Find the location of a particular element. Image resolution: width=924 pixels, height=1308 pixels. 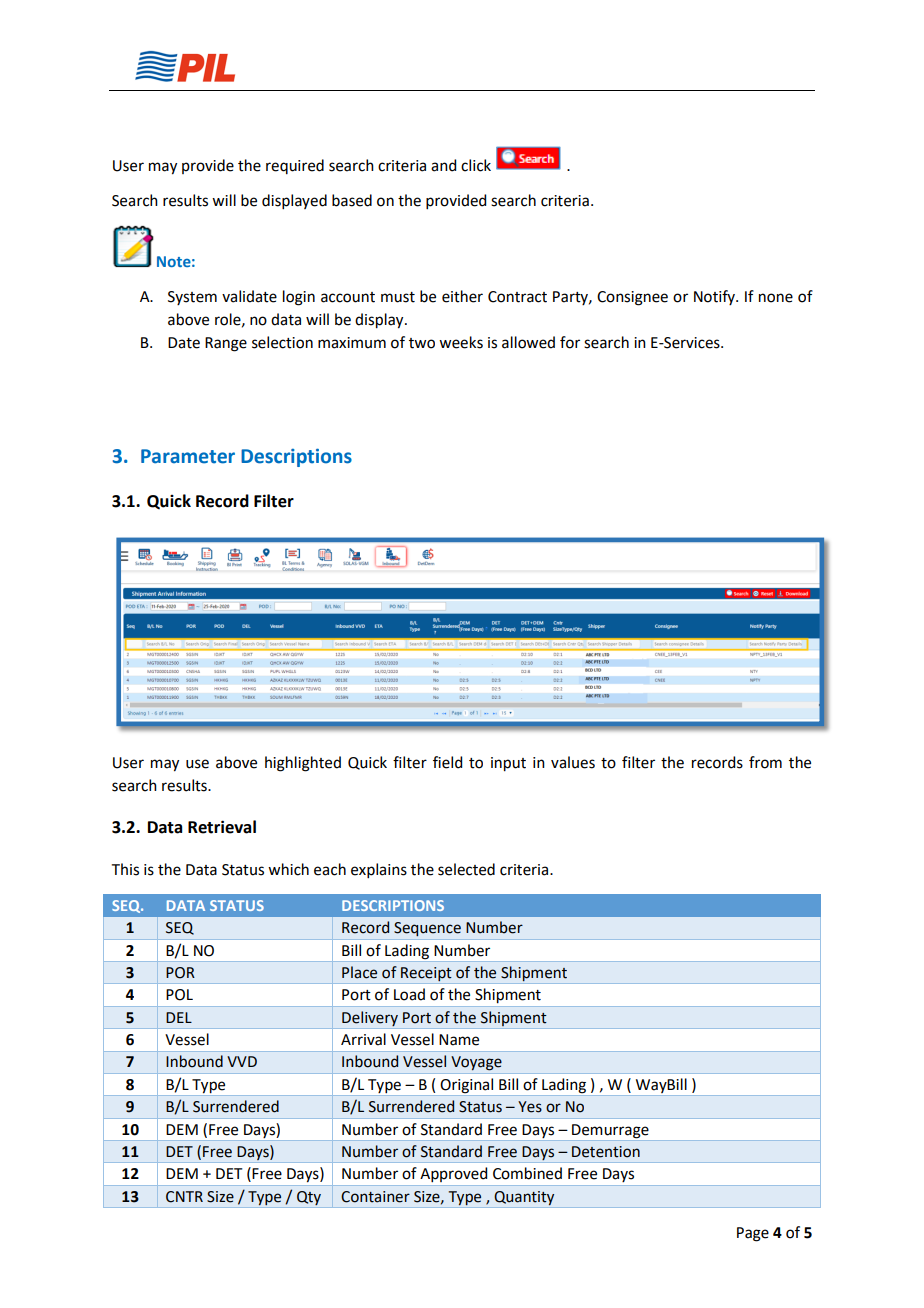

Qty is located at coordinates (309, 1198).
